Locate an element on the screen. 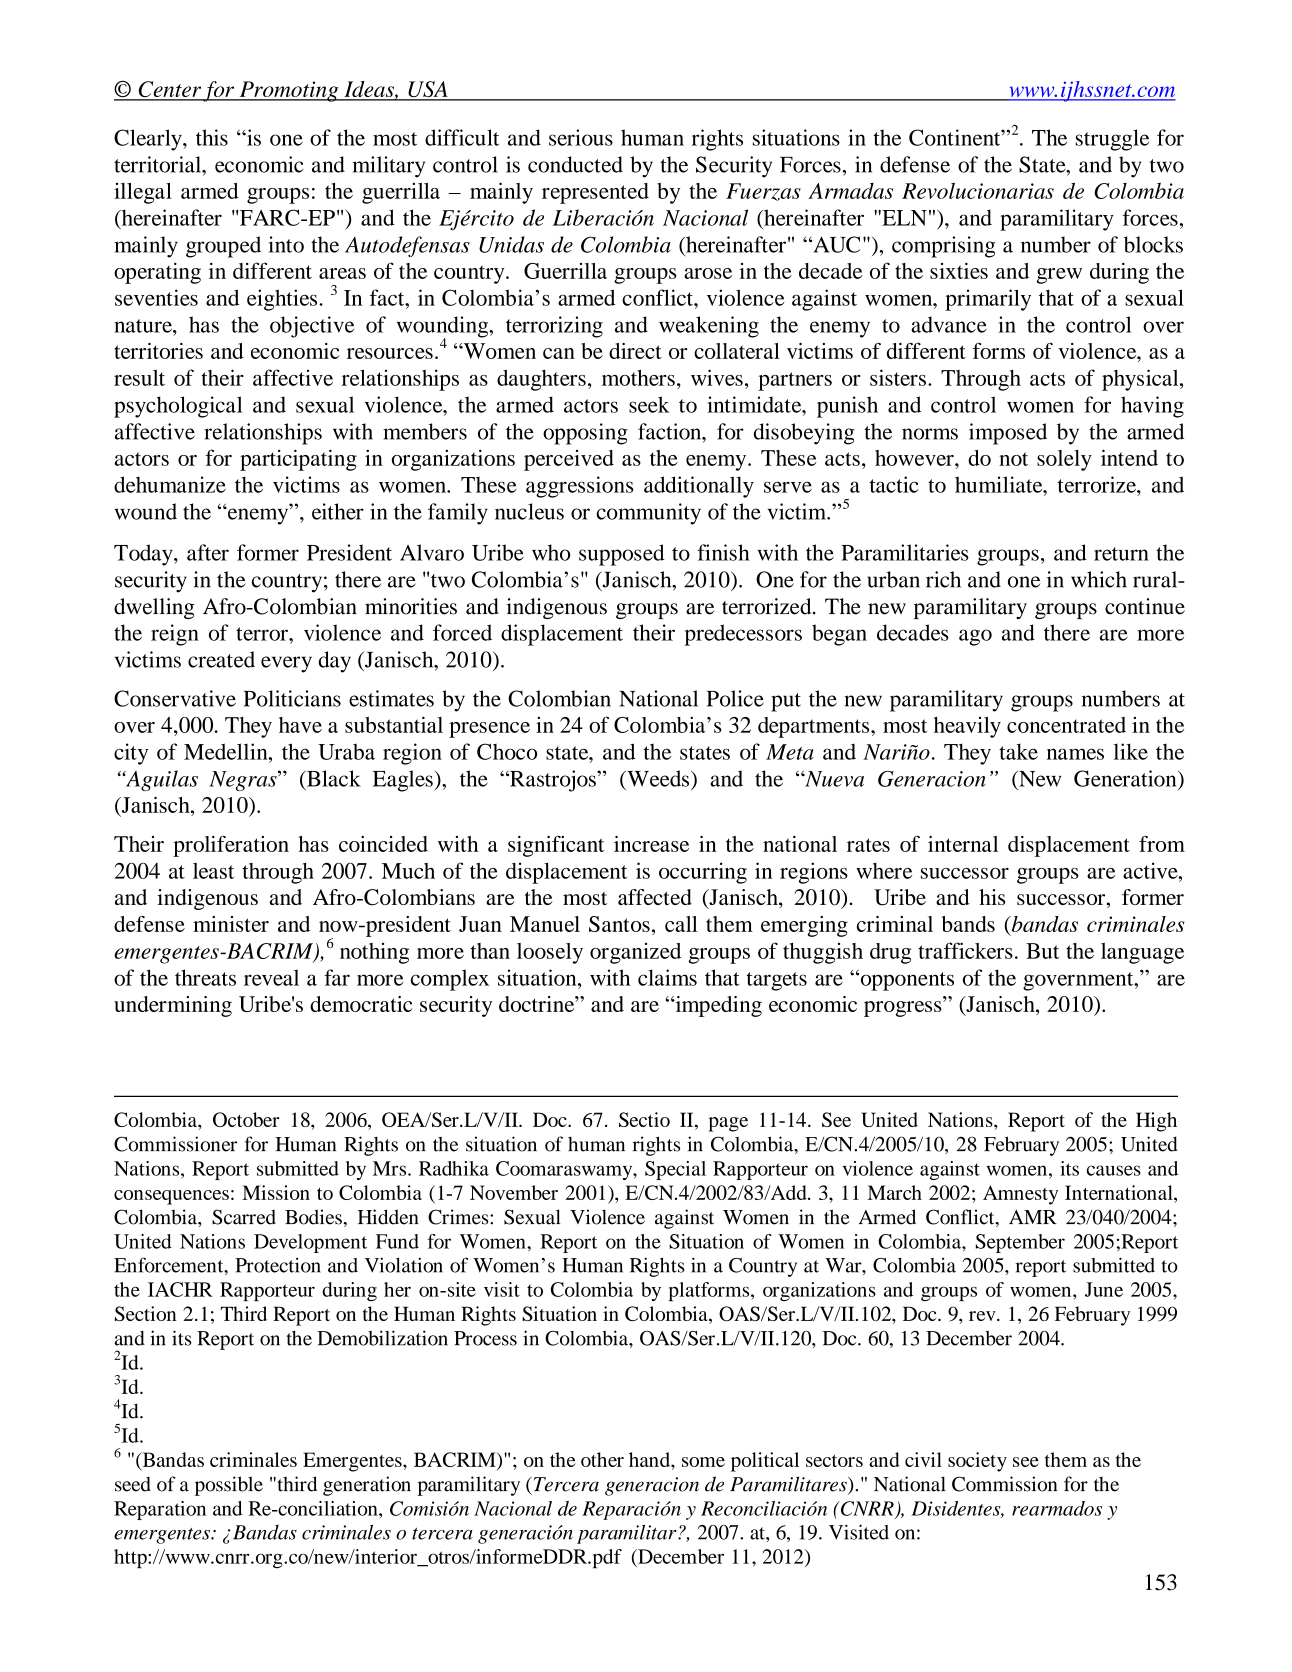 The width and height of the screenshot is (1292, 1672). But is located at coordinates (1042, 951).
